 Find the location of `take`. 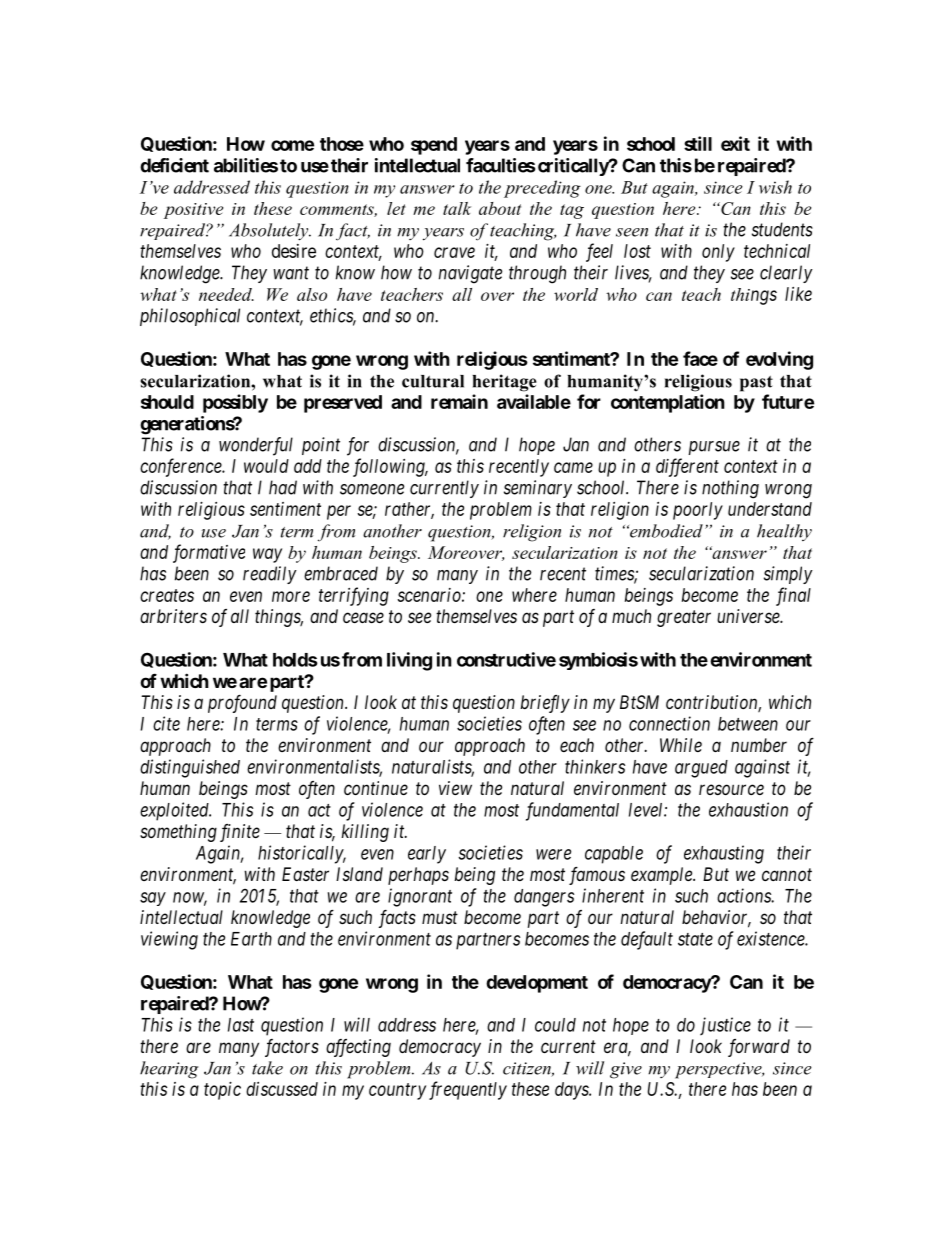

take is located at coordinates (267, 1068).
